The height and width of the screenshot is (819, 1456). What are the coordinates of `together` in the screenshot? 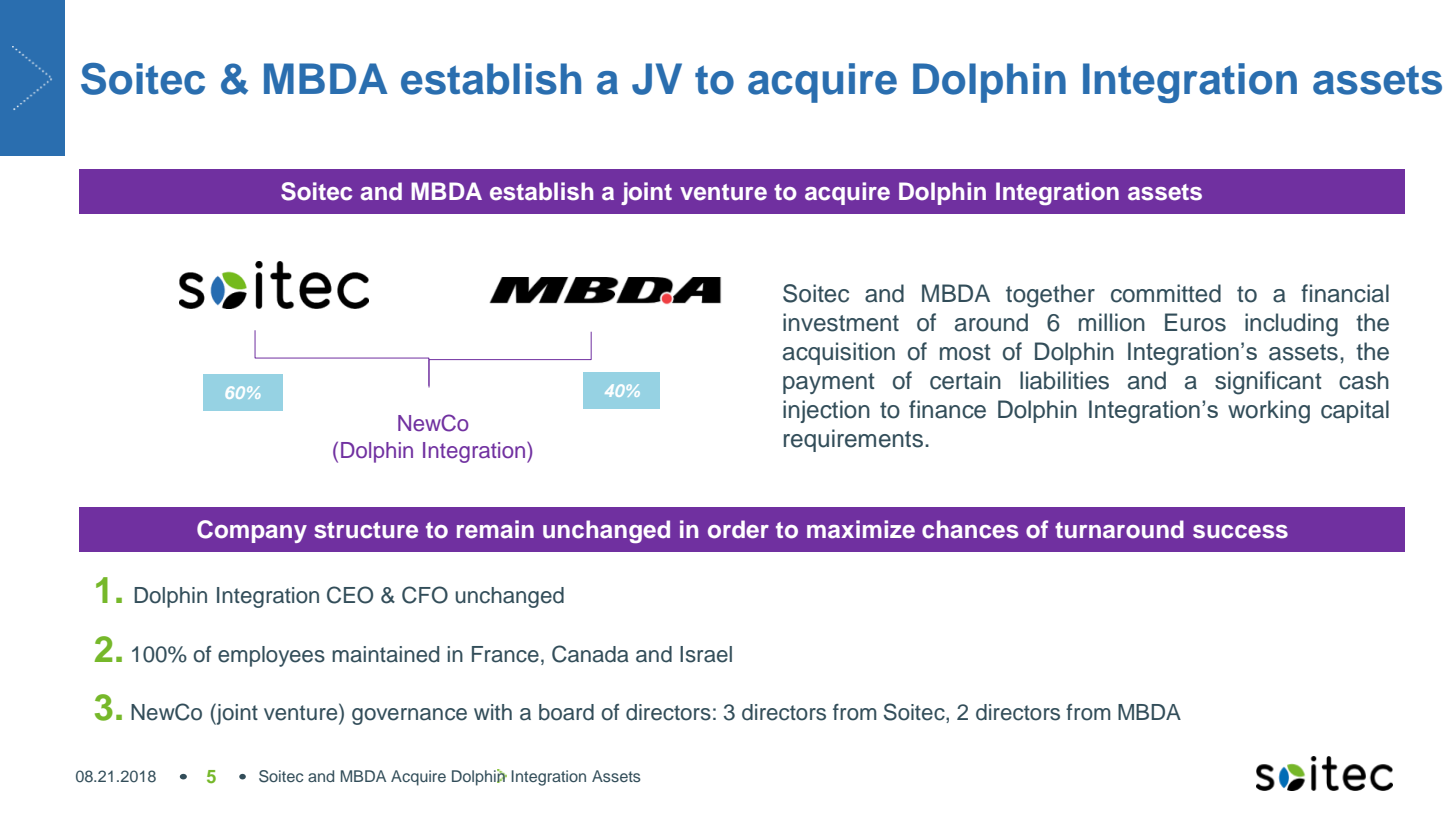 It's located at (1050, 296).
